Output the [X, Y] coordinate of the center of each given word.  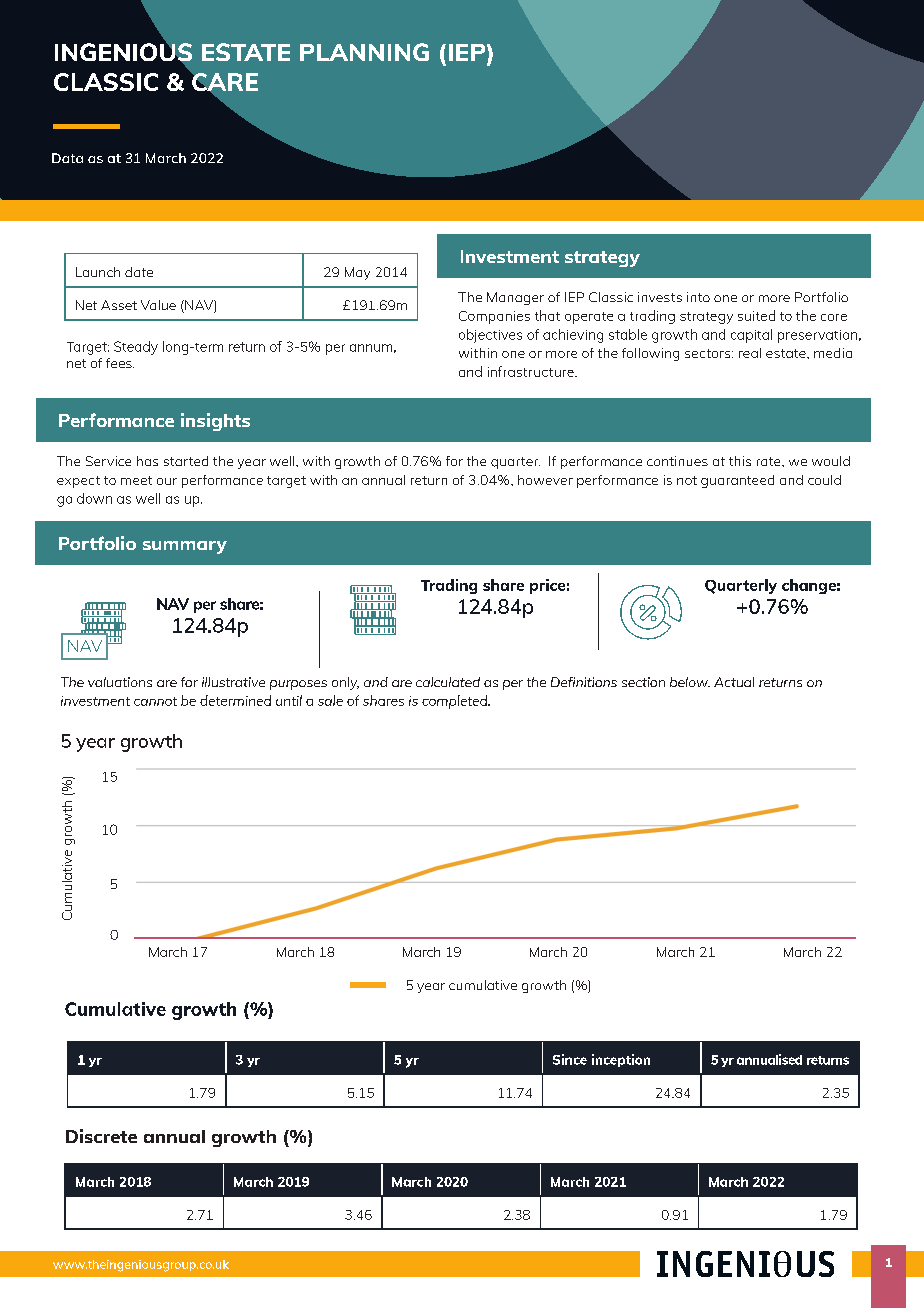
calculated [448, 682]
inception [621, 1060]
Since [570, 1059]
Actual [734, 682]
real [750, 353]
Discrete [101, 1136]
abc [745, 1264]
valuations [120, 682]
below [690, 682]
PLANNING [364, 52]
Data [67, 158]
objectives [490, 336]
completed [456, 702]
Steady [136, 348]
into [698, 297]
